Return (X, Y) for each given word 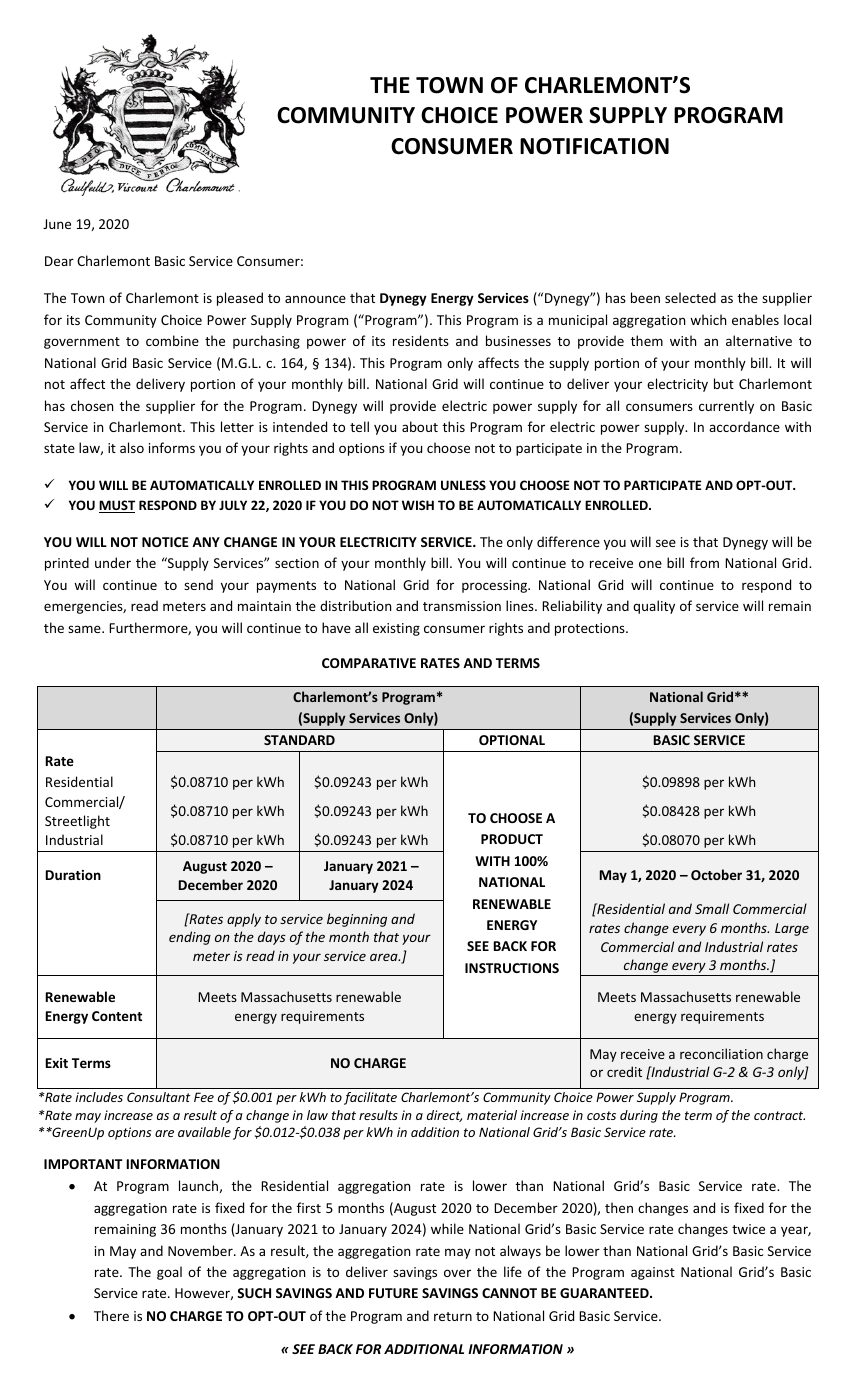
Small (712, 908)
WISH (418, 505)
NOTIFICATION (594, 146)
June (57, 224)
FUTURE (393, 1293)
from (704, 562)
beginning (357, 920)
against (653, 1273)
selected (690, 297)
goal (169, 1273)
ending (190, 938)
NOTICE (165, 542)
